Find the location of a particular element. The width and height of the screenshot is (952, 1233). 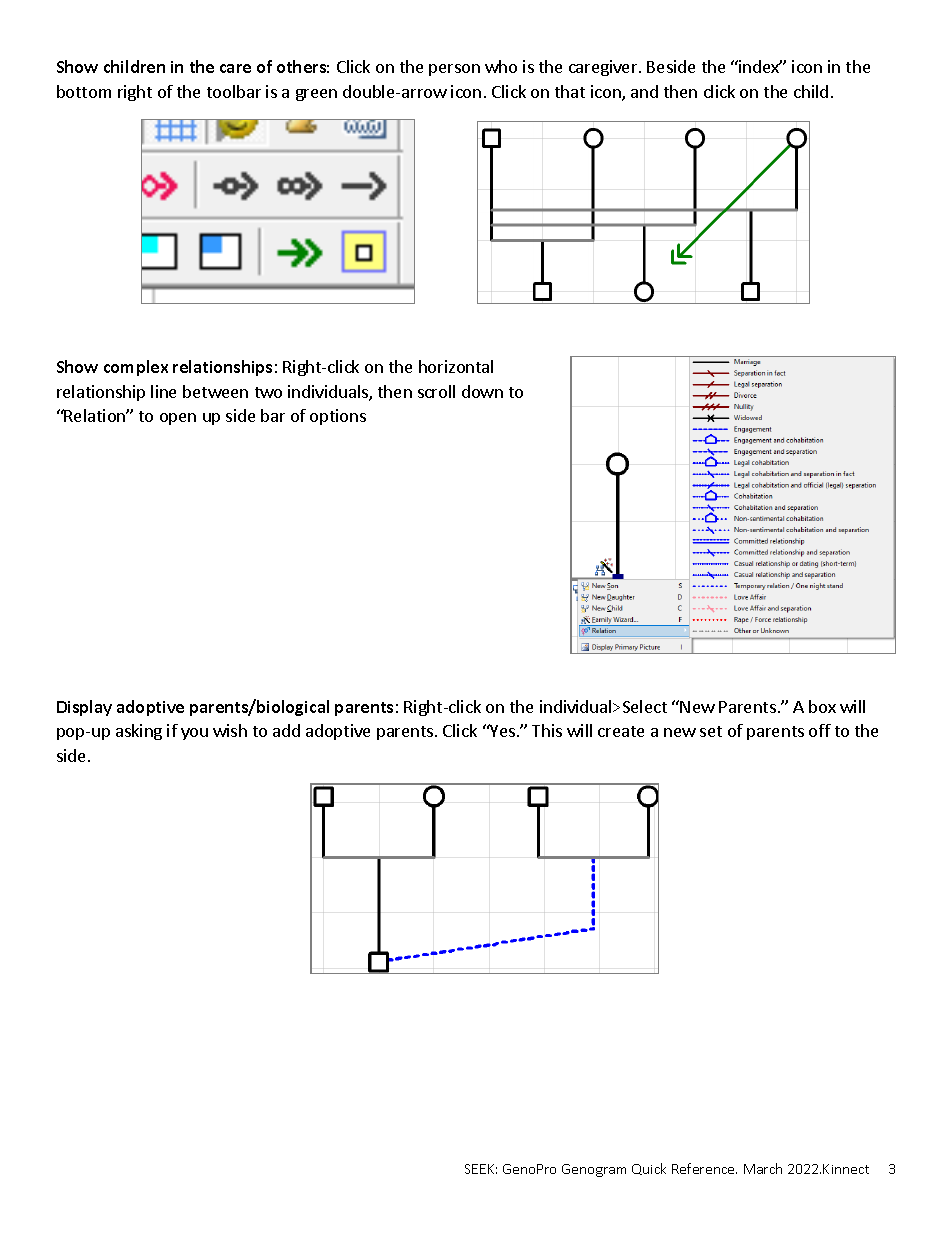

box is located at coordinates (822, 706).
